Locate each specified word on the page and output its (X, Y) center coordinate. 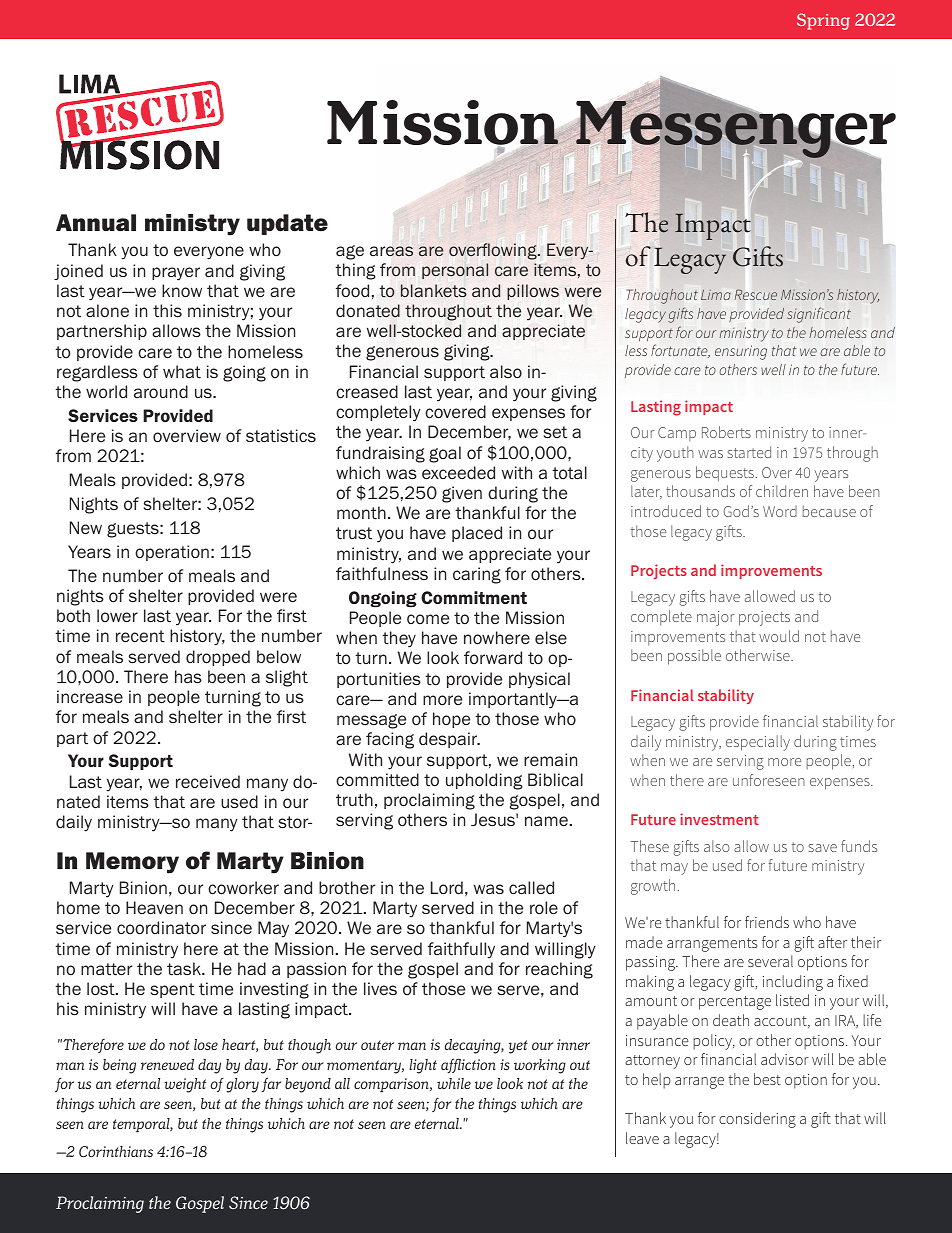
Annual (96, 223)
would (779, 636)
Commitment (474, 597)
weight (185, 1085)
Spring (823, 21)
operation (172, 553)
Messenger (736, 130)
